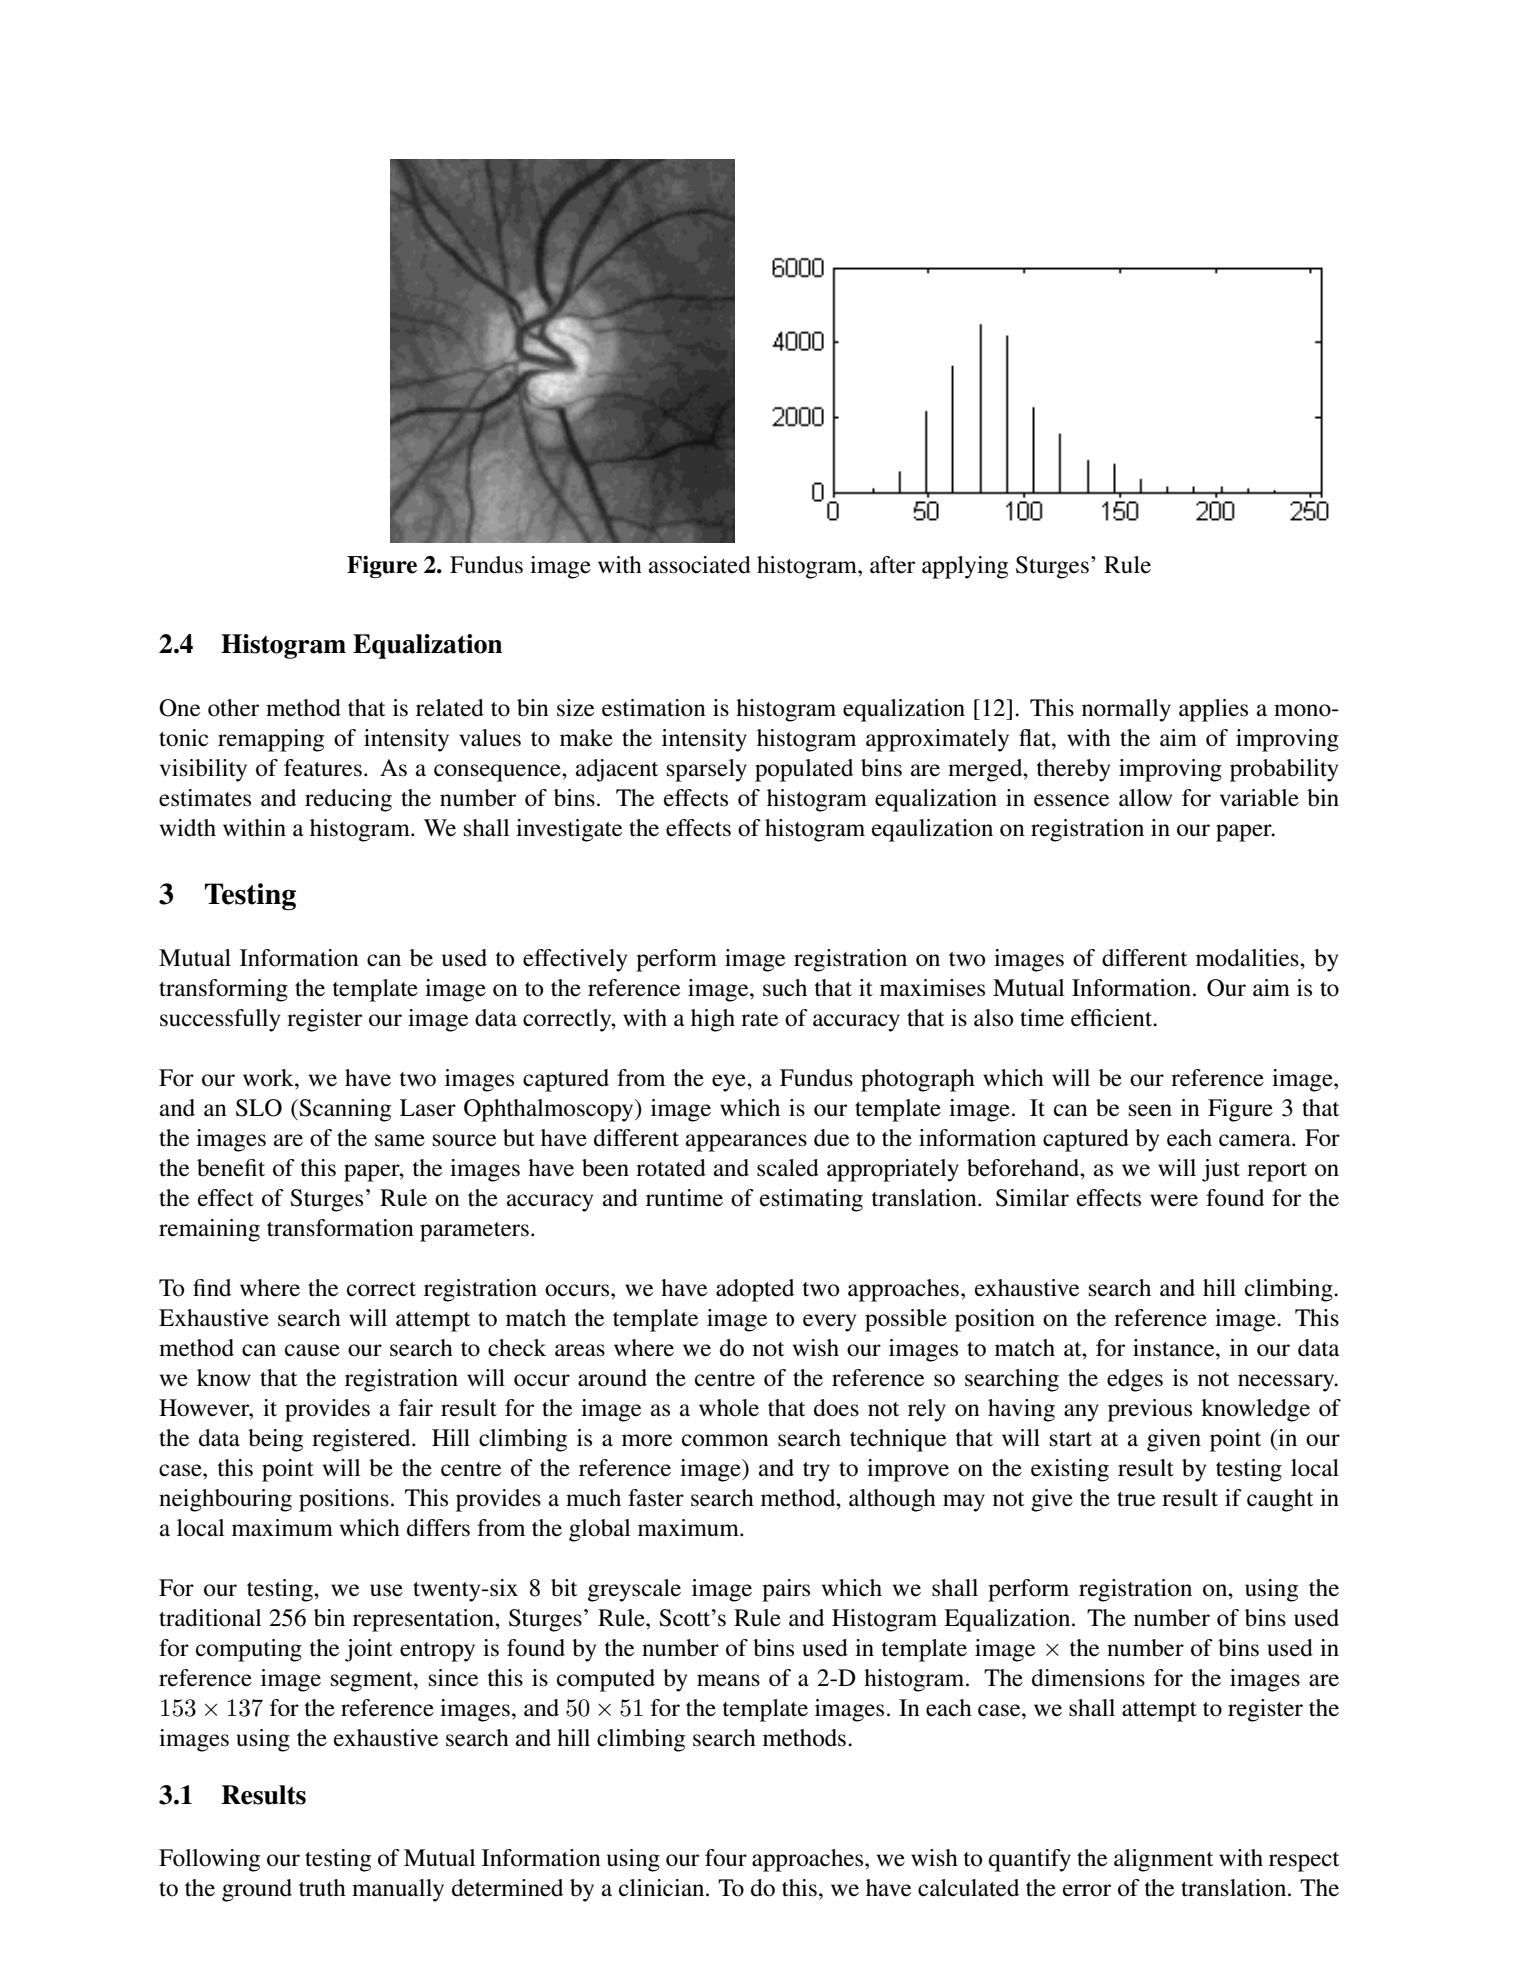 The width and height of the screenshot is (1535, 1986). What do you see at coordinates (322, 1888) in the screenshot?
I see `truth` at bounding box center [322, 1888].
